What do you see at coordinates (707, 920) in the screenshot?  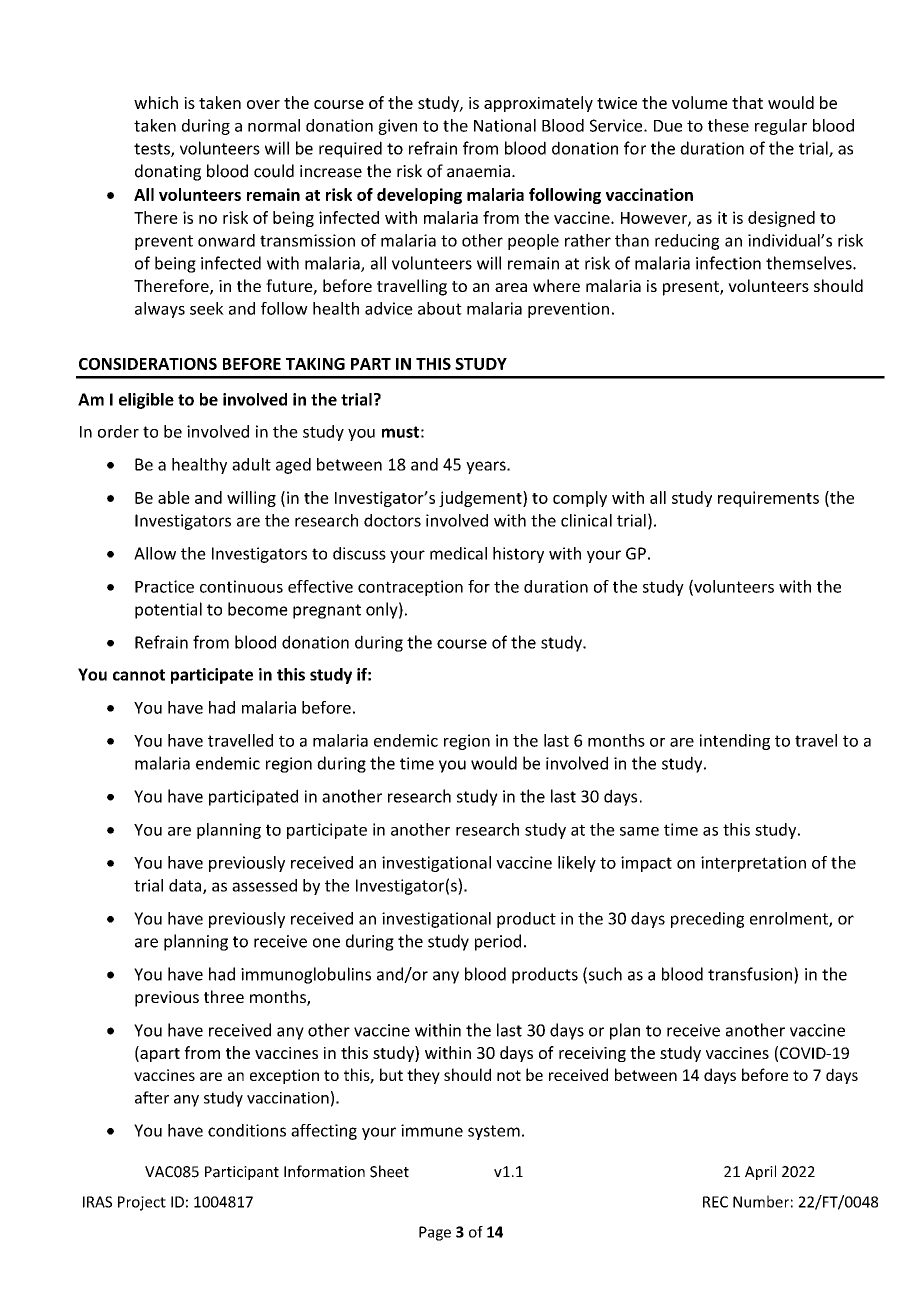 I see `preceding` at bounding box center [707, 920].
